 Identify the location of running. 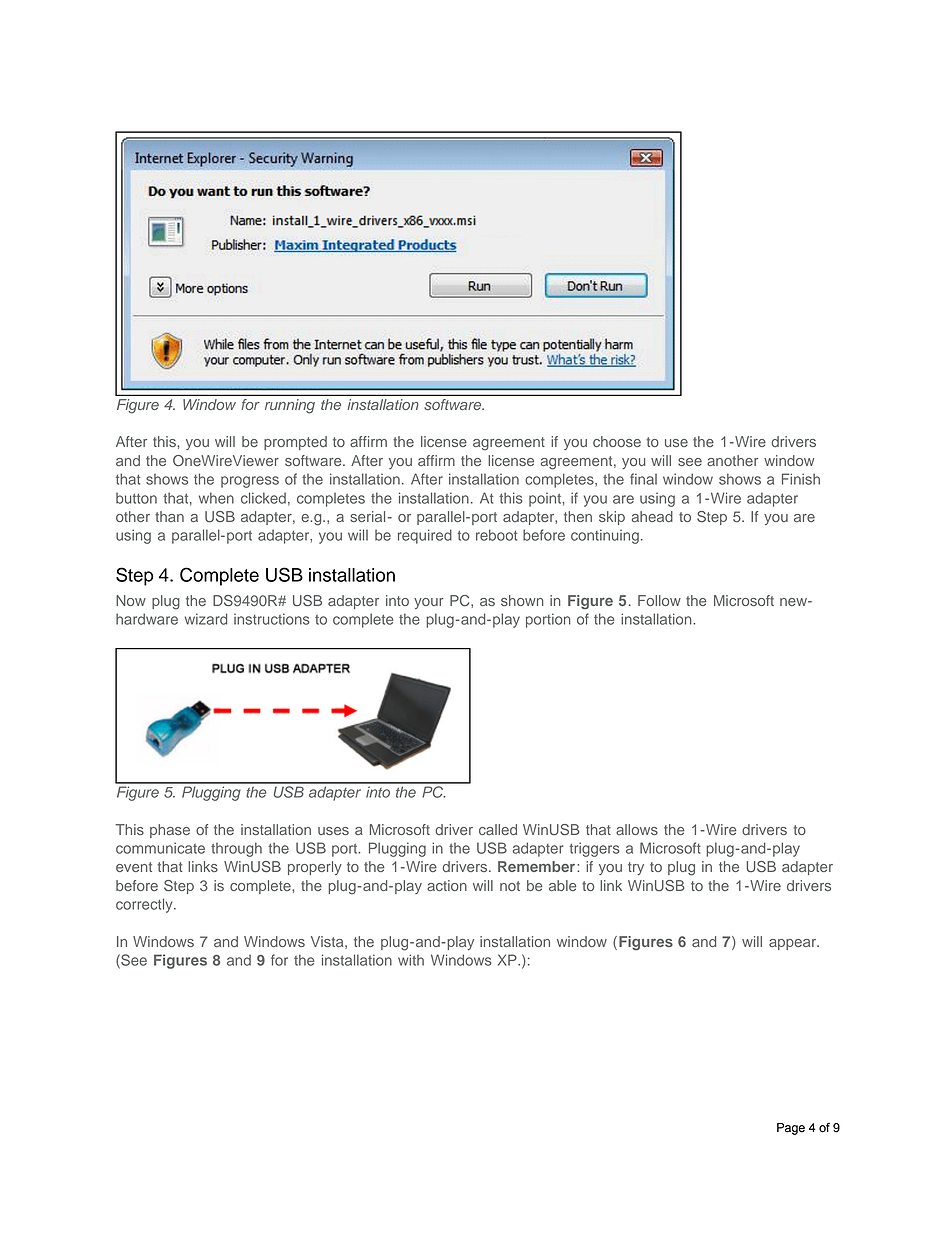
(290, 406).
